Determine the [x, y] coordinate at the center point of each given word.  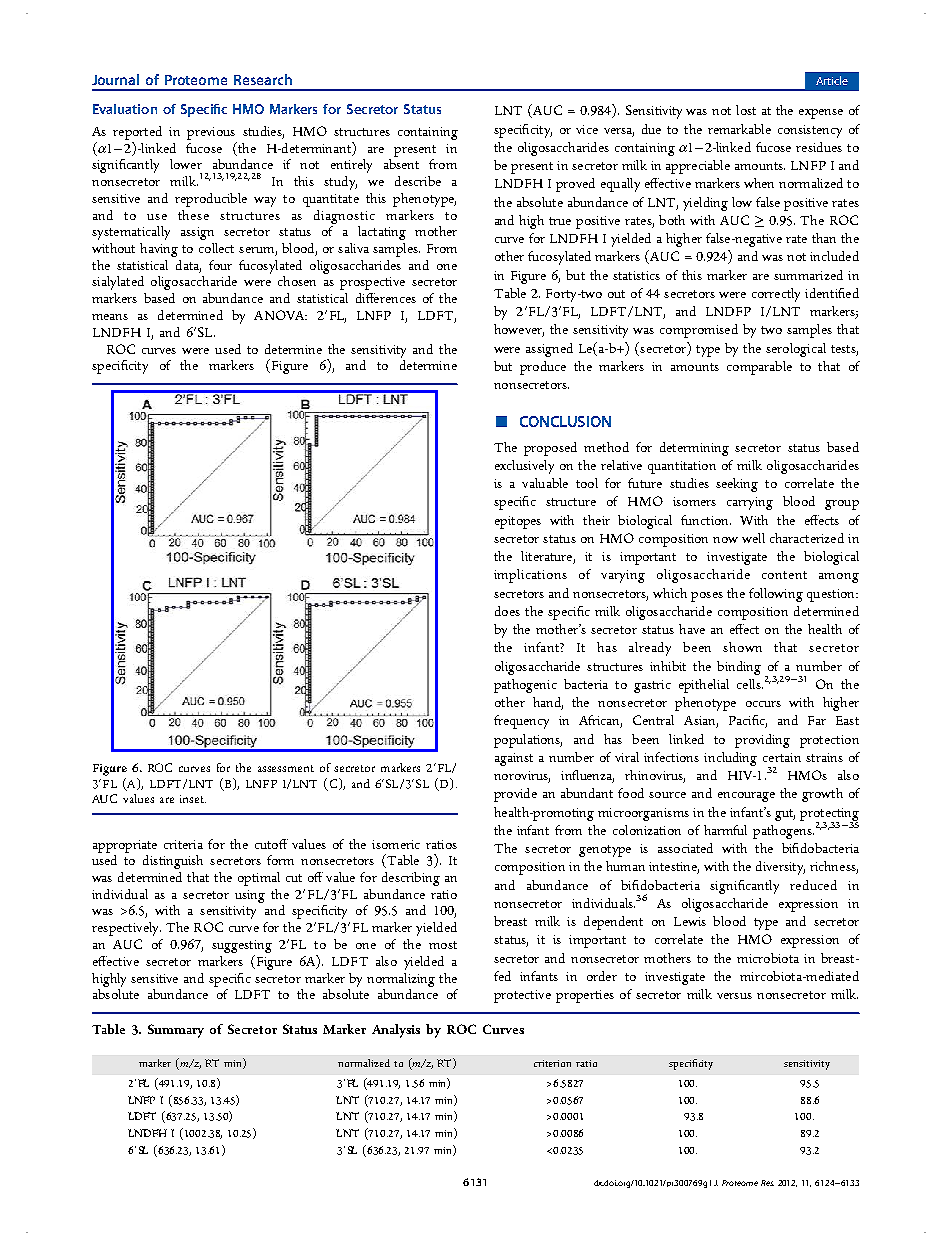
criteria [183, 844]
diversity [780, 868]
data [188, 266]
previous [211, 133]
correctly [776, 295]
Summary [176, 1031]
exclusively [524, 467]
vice [587, 129]
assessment [286, 768]
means [110, 317]
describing [411, 879]
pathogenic [525, 686]
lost [746, 110]
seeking [737, 485]
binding [739, 668]
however [519, 330]
